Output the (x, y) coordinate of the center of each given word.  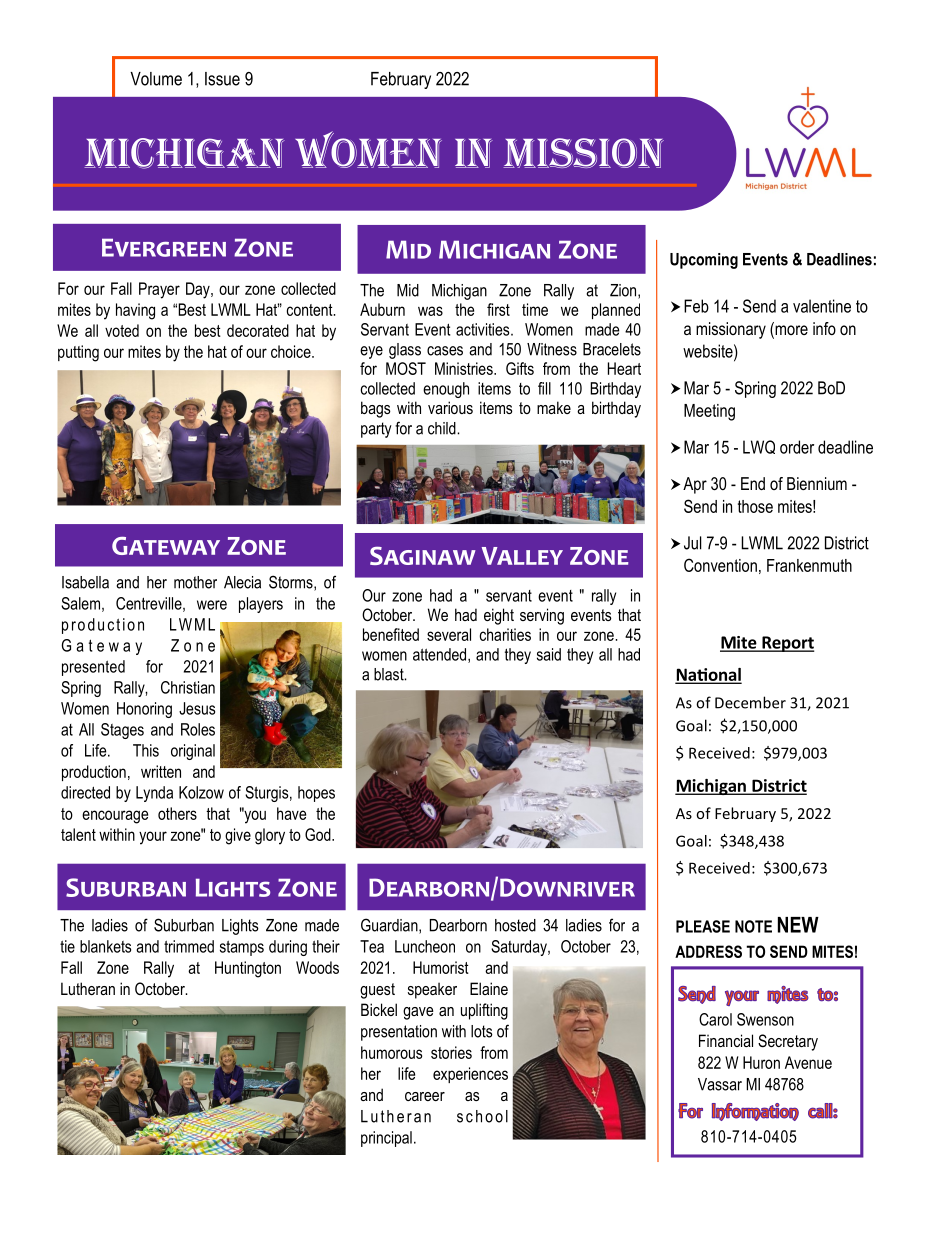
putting (78, 353)
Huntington (248, 969)
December (750, 702)
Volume (156, 79)
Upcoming (704, 261)
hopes (316, 794)
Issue (222, 79)
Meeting (709, 412)
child (443, 428)
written (161, 771)
